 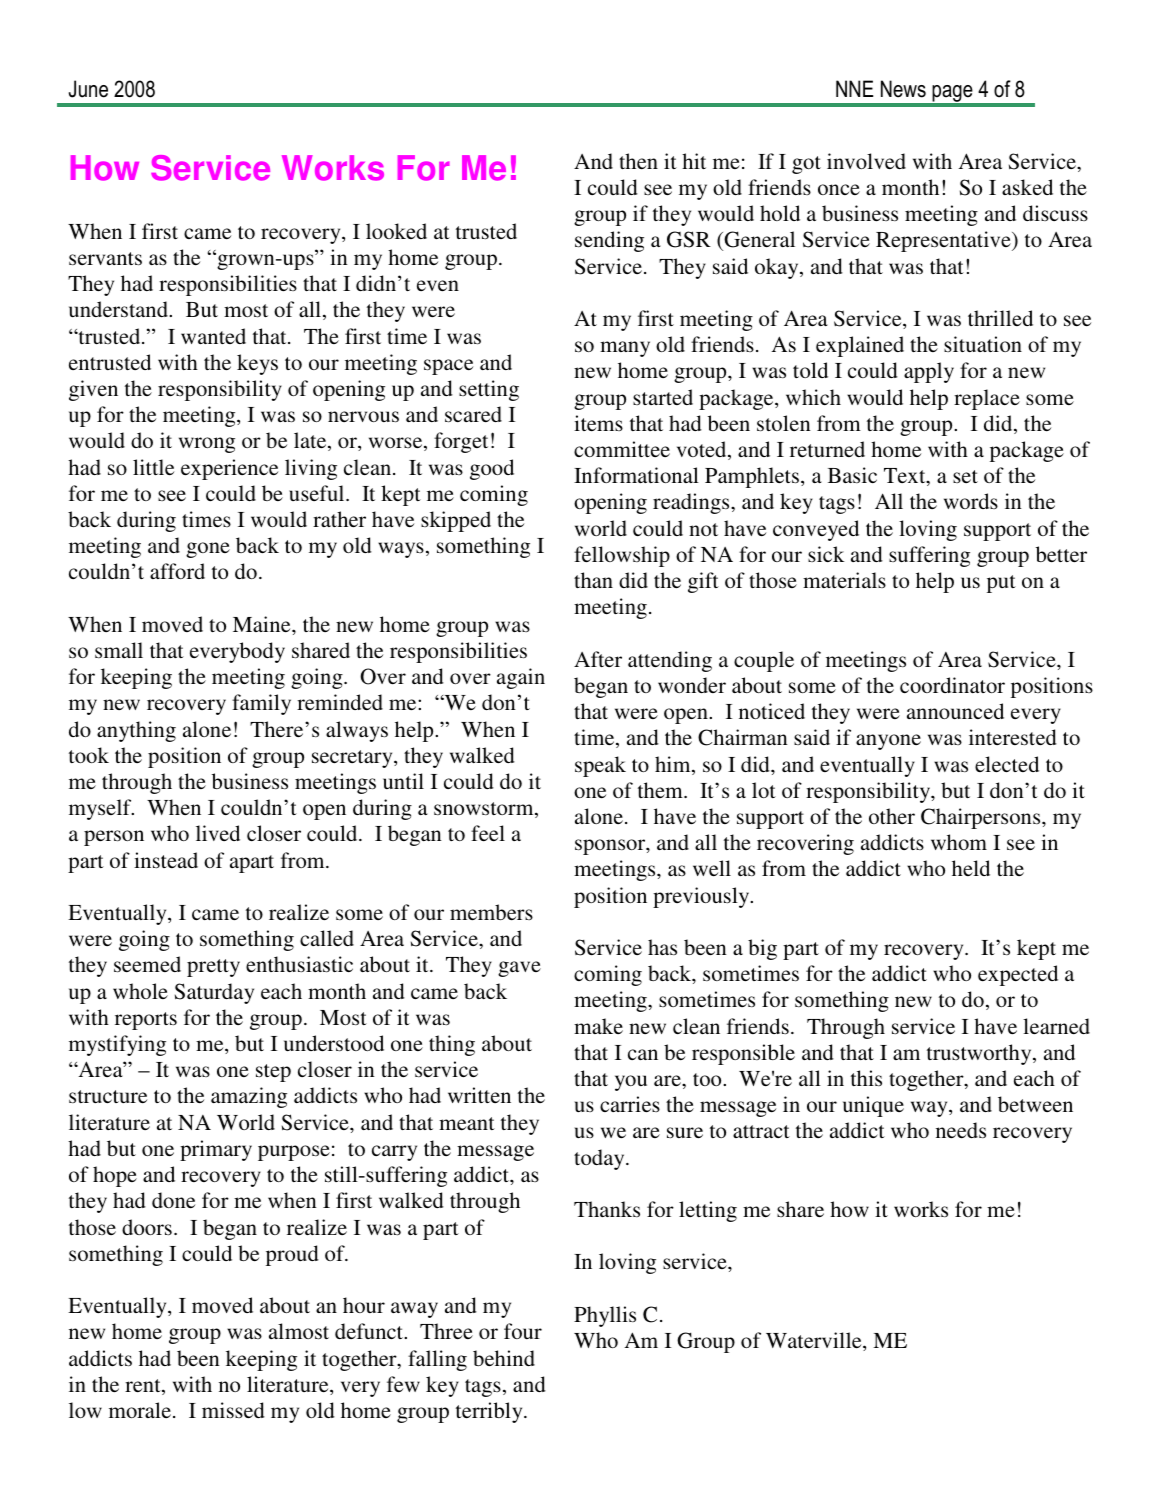 What do you see at coordinates (263, 624) in the screenshot?
I see `Maine` at bounding box center [263, 624].
